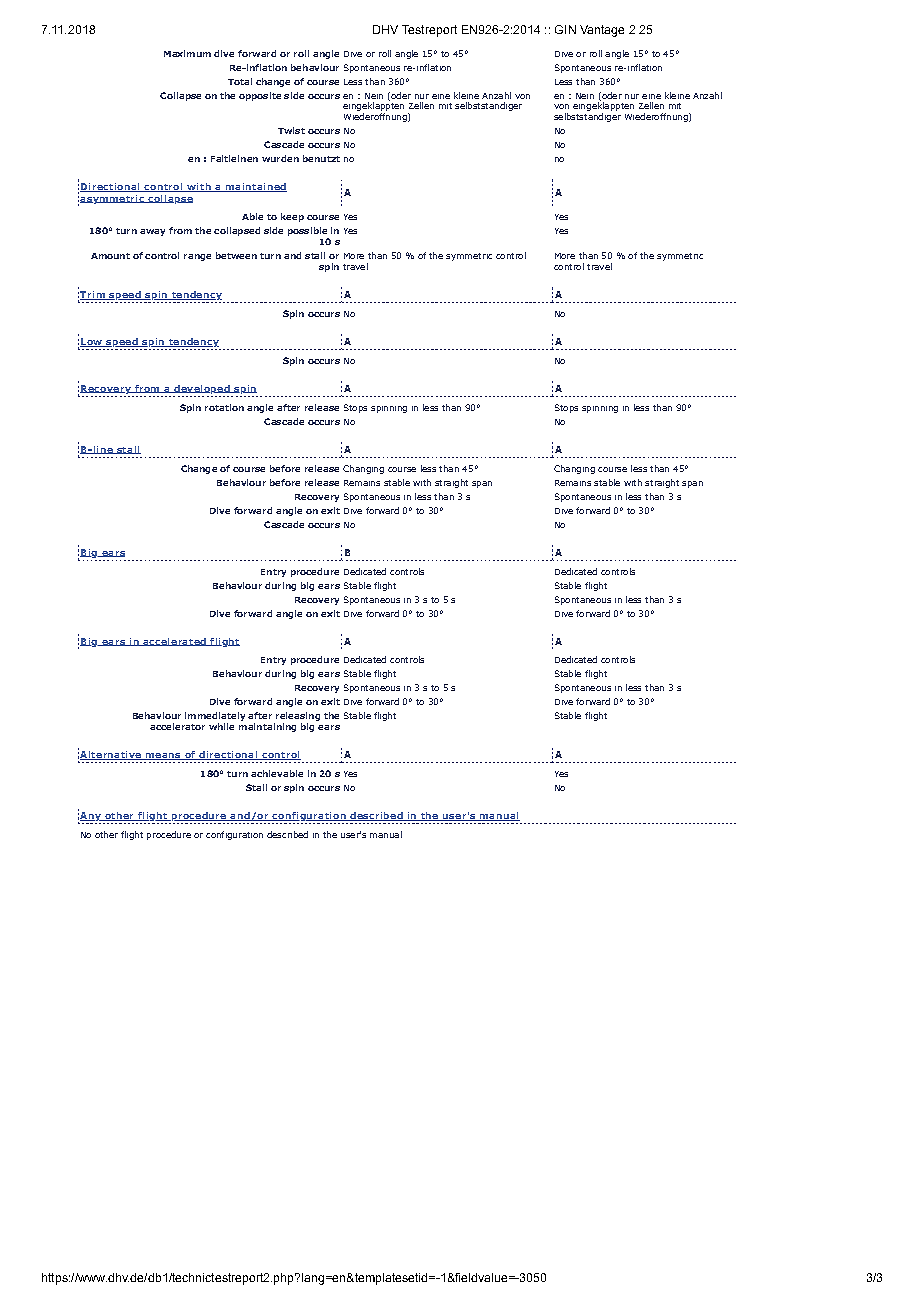 This page has width=924, height=1308. I want to click on Maximum, so click(187, 53).
